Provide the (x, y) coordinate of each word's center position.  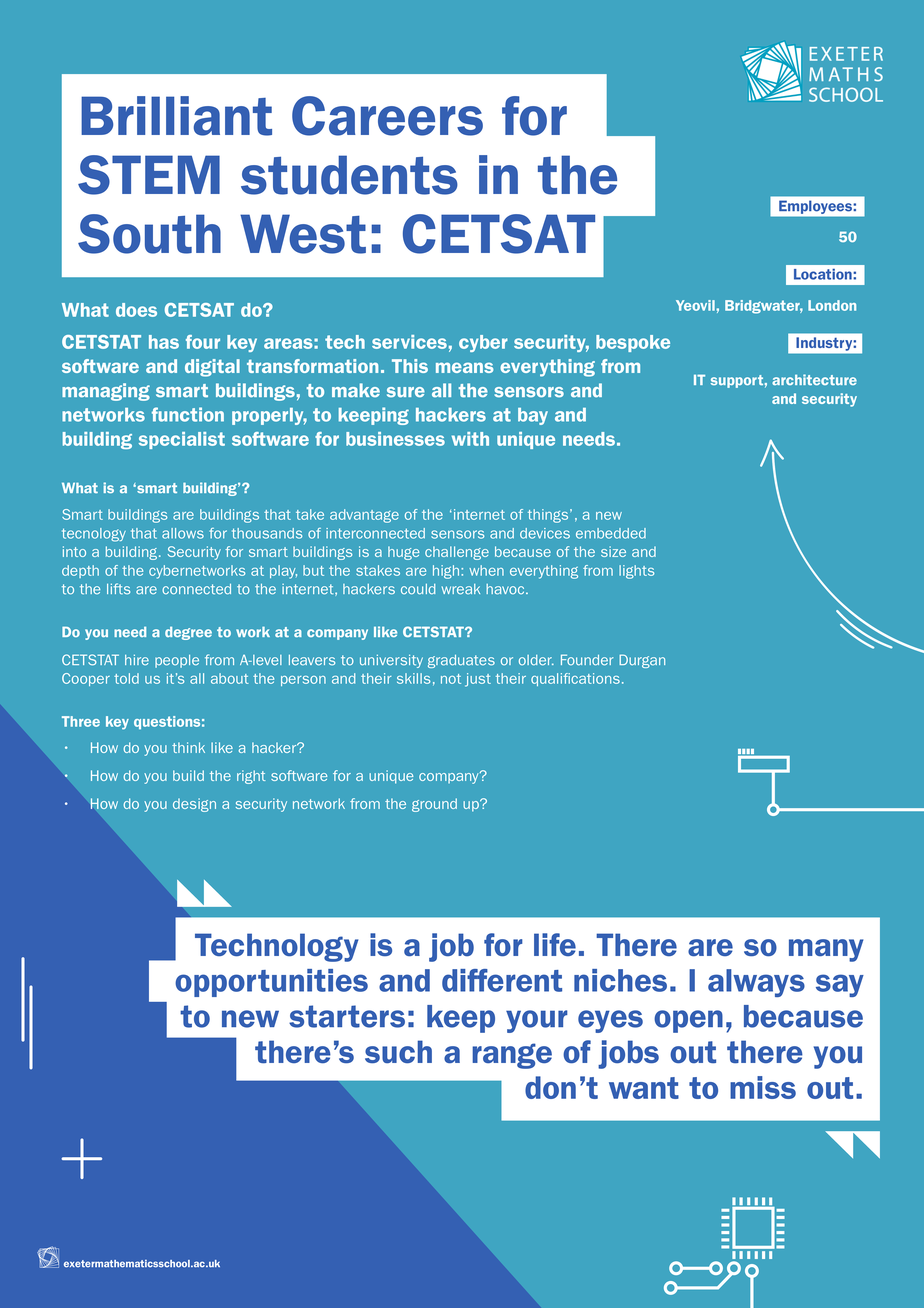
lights (637, 572)
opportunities (271, 983)
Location (824, 274)
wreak (461, 589)
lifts (118, 589)
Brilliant (176, 116)
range (512, 1056)
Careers (387, 116)
